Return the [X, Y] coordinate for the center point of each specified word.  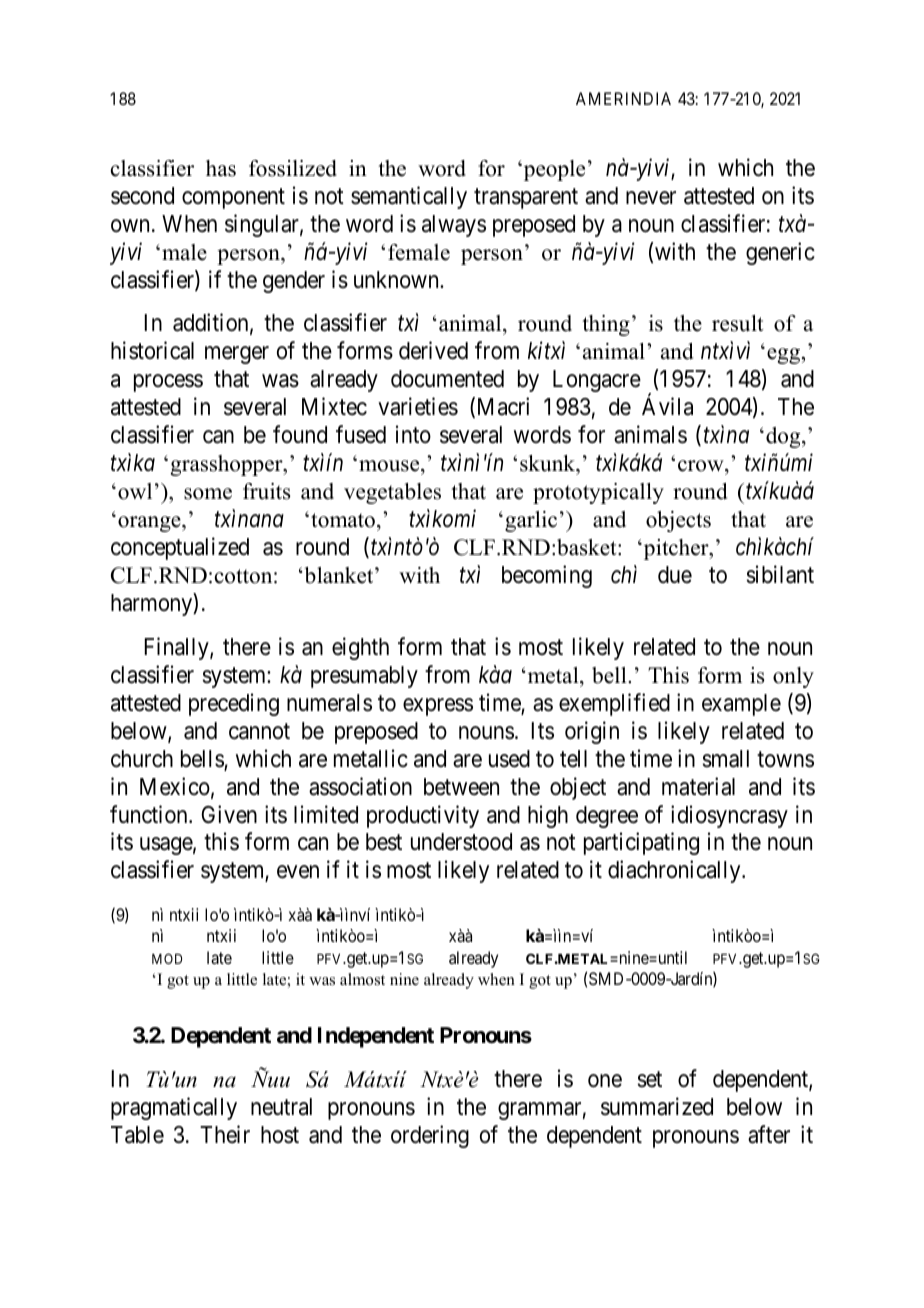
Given [229, 814]
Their [225, 1134]
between [461, 787]
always [454, 226]
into [413, 434]
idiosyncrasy [729, 816]
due [675, 574]
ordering [430, 1136]
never [651, 198]
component [233, 199]
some [208, 494]
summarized [657, 1106]
